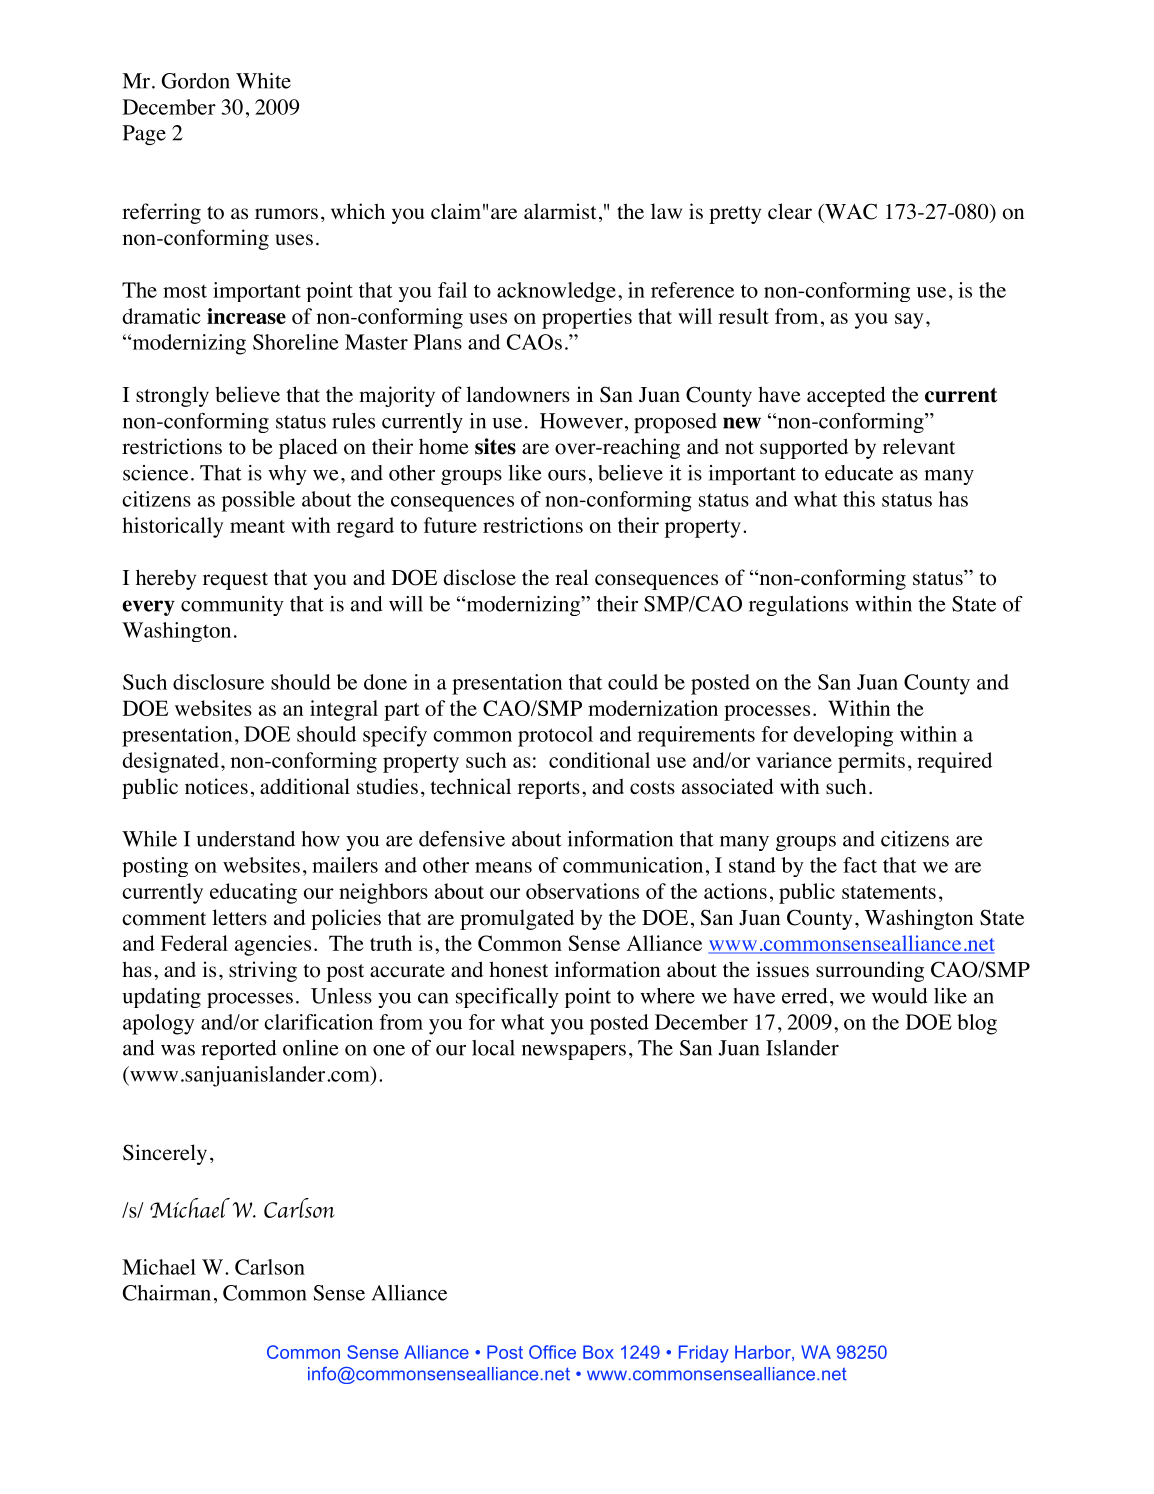 This screenshot has height=1494, width=1154. I want to click on reported, so click(239, 1050).
